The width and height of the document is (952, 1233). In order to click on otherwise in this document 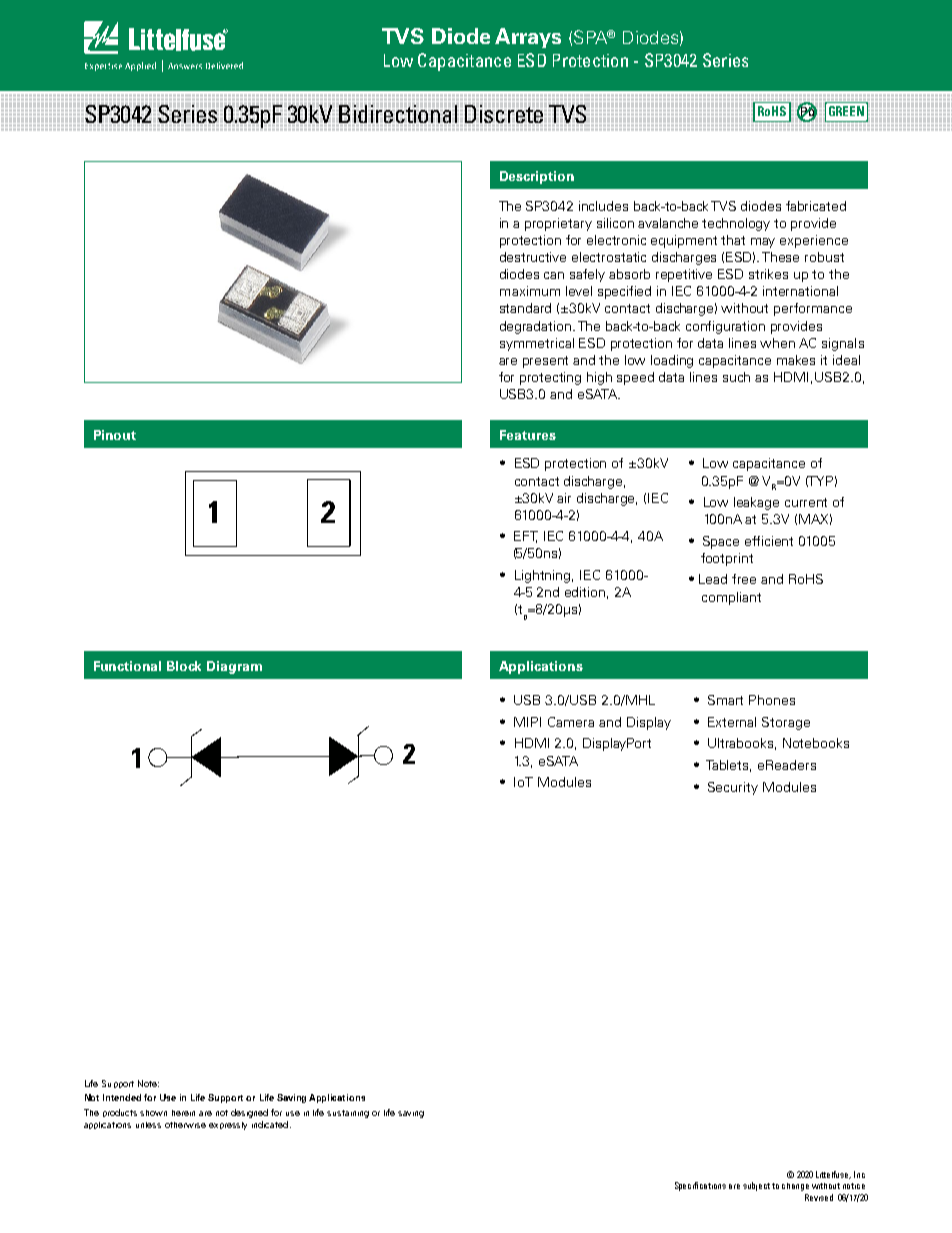, I will do `click(185, 1125)`.
